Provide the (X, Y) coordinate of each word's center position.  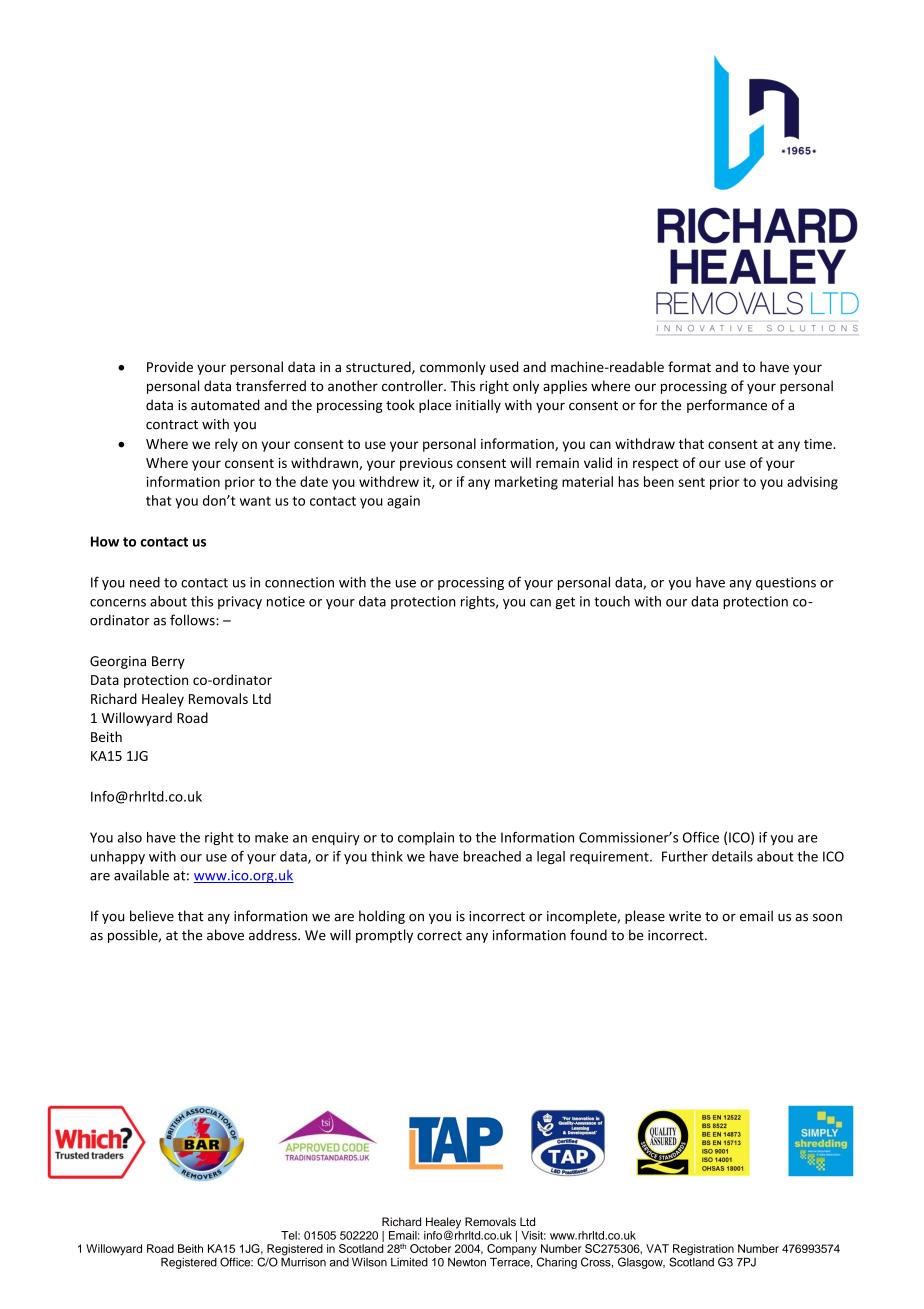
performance (727, 406)
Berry (168, 662)
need (145, 582)
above (225, 935)
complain (426, 838)
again (403, 502)
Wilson (369, 1262)
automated (225, 405)
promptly (384, 936)
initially (478, 406)
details (732, 856)
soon (827, 918)
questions (786, 583)
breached (492, 856)
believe (152, 916)
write (685, 916)
